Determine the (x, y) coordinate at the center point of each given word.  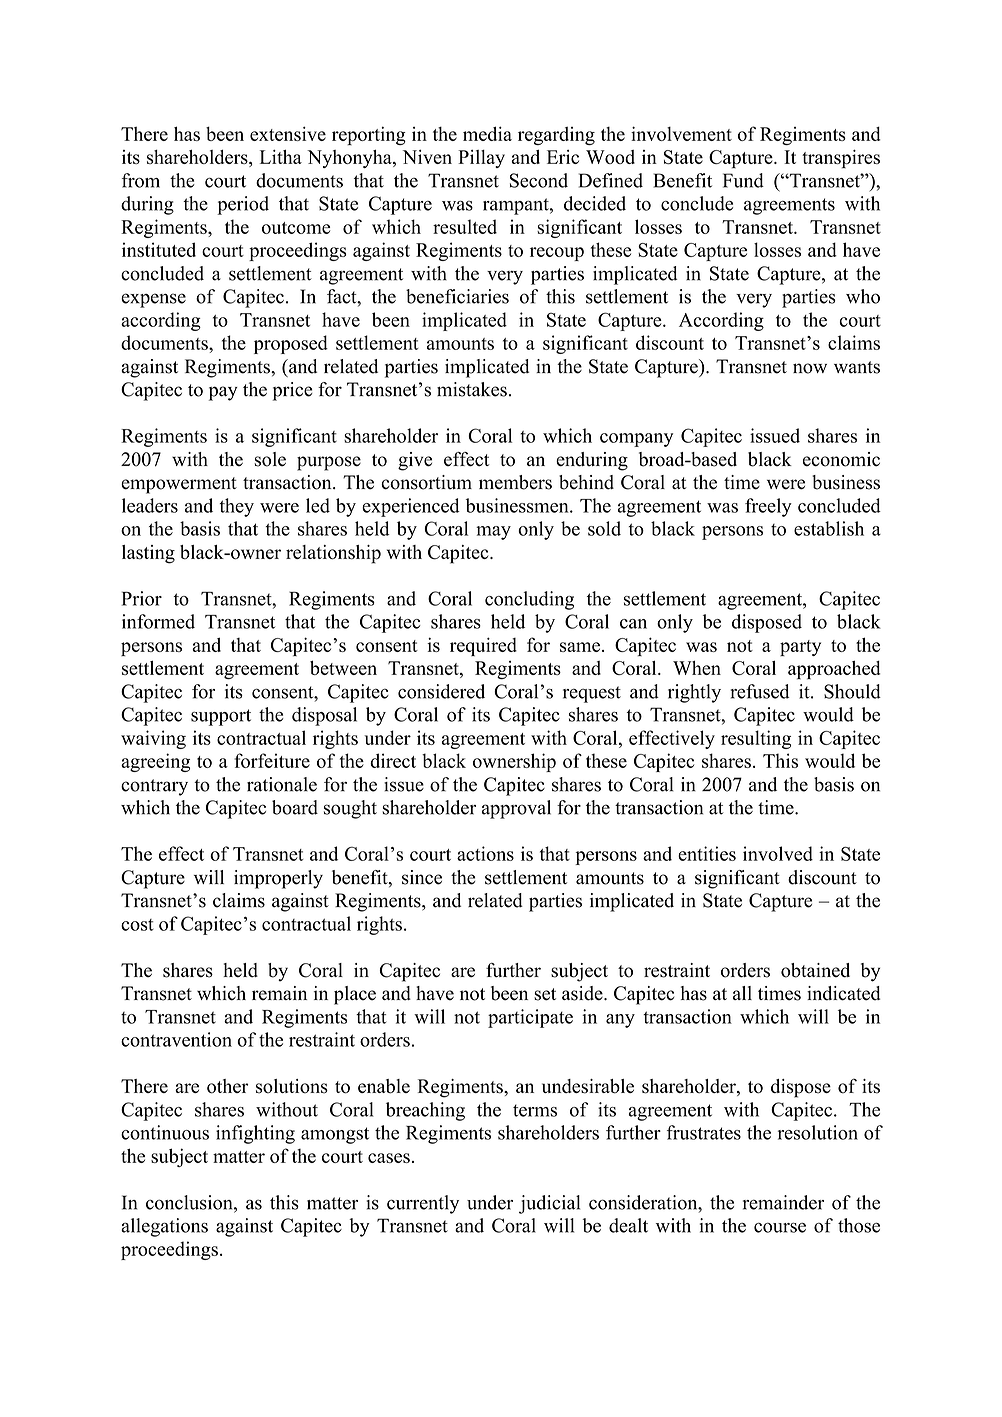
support (221, 717)
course (780, 1227)
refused (760, 691)
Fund (743, 180)
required (483, 646)
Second (539, 180)
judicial (549, 1204)
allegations (164, 1227)
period (243, 205)
